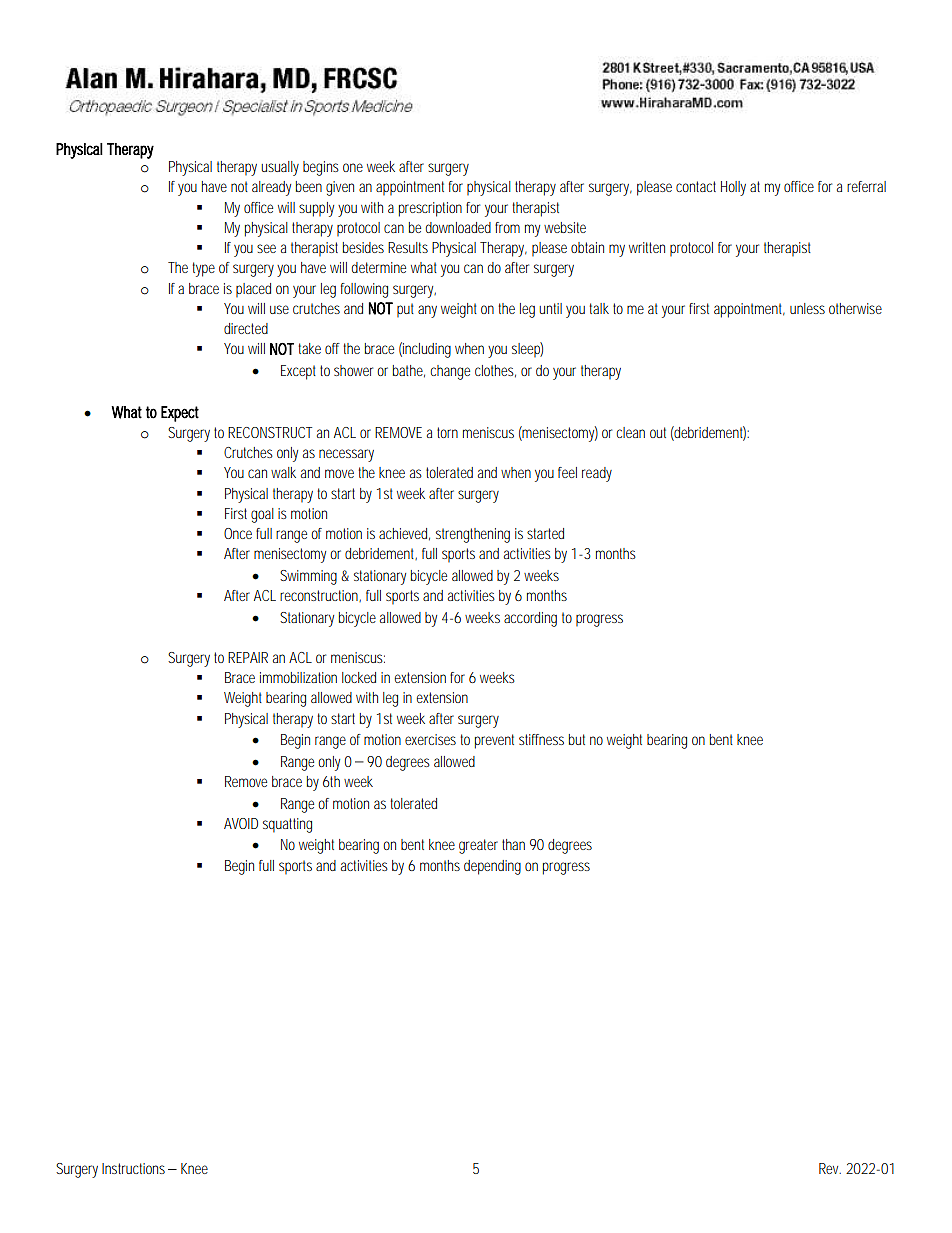 This page has height=1233, width=952. Describe the element at coordinates (248, 657) in the page. I see `REPAIR` at that location.
